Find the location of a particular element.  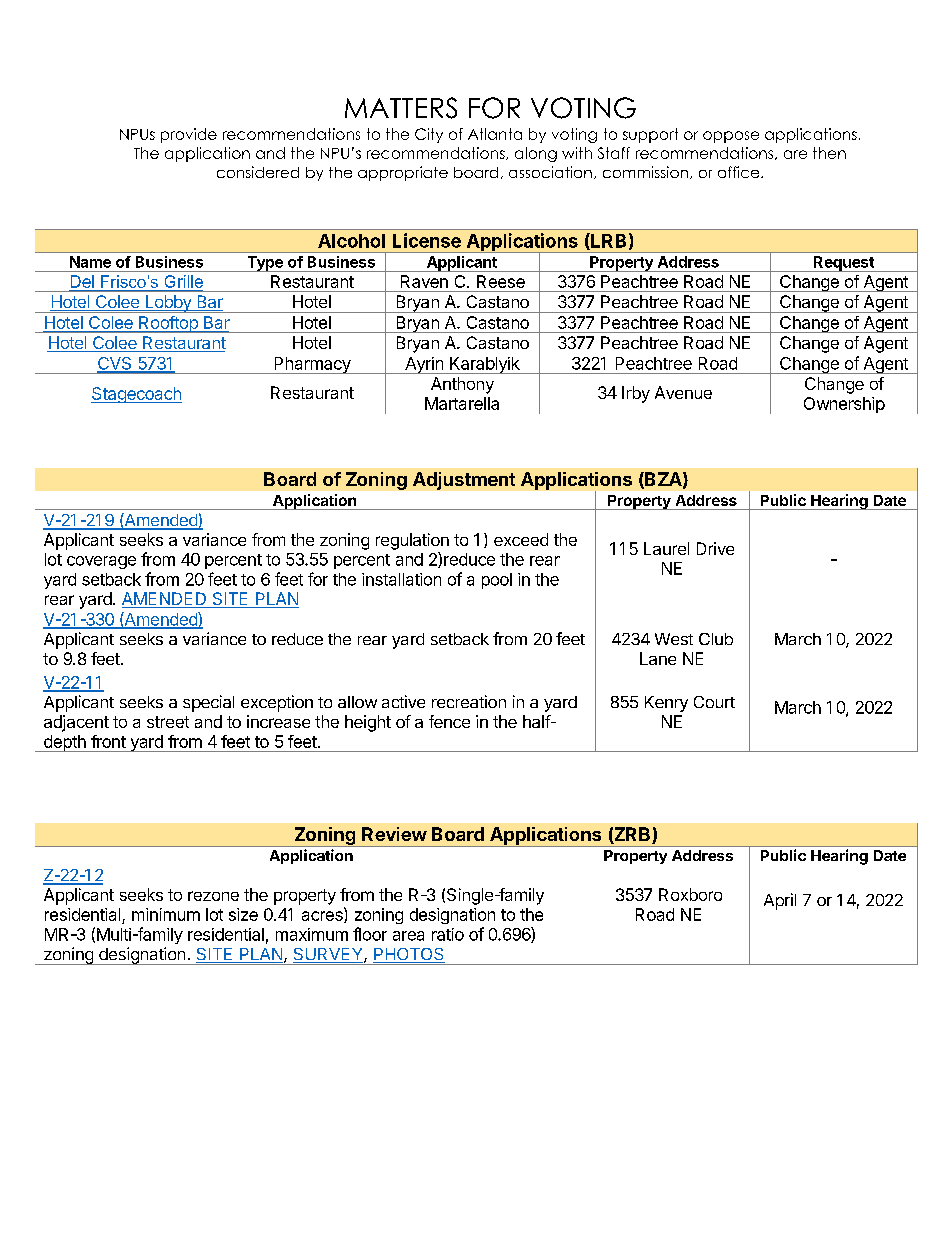

coverage is located at coordinates (101, 562).
